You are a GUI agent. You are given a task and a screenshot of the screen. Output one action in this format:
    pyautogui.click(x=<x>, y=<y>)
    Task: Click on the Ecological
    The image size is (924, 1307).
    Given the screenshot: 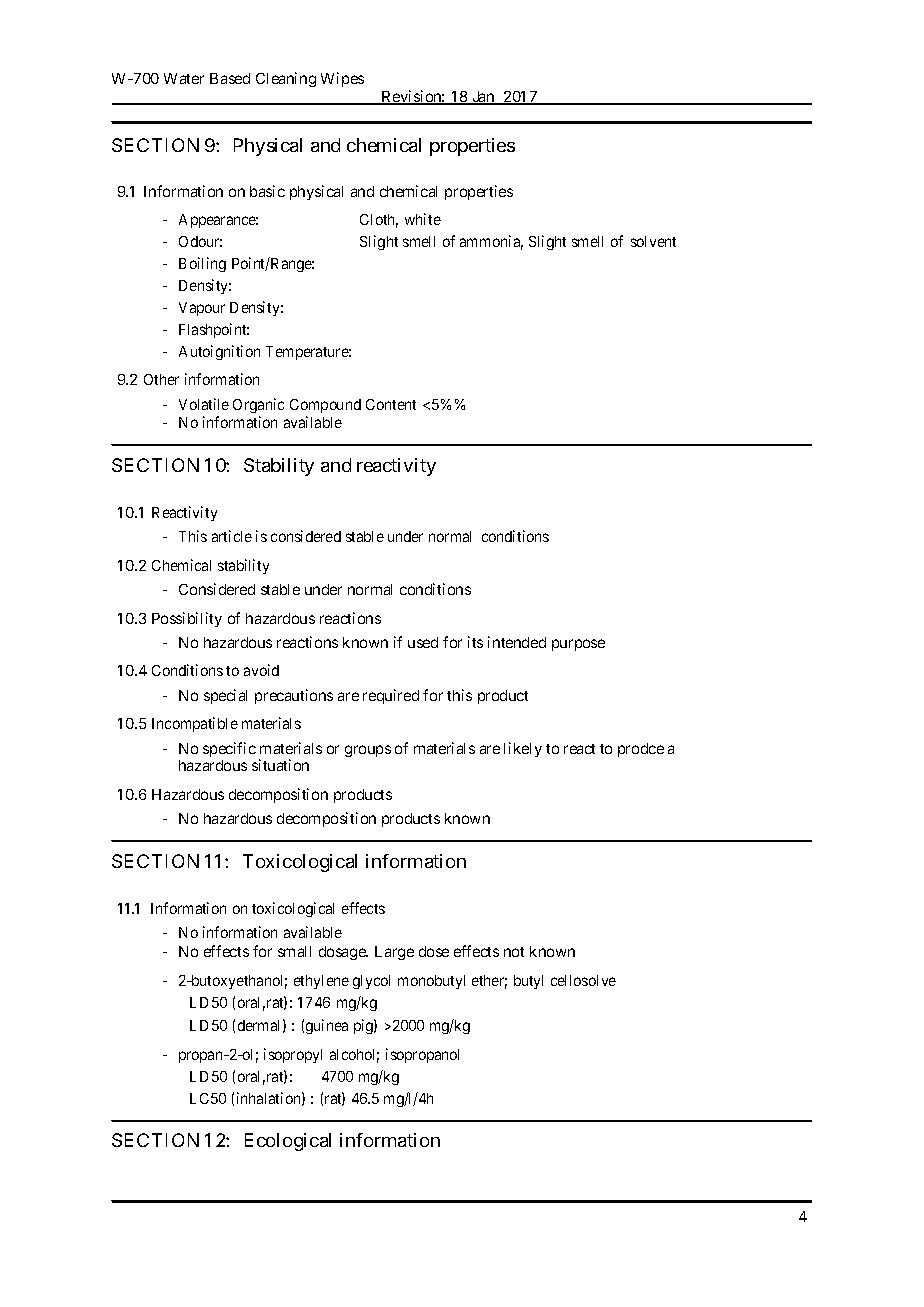 What is the action you would take?
    pyautogui.click(x=288, y=1142)
